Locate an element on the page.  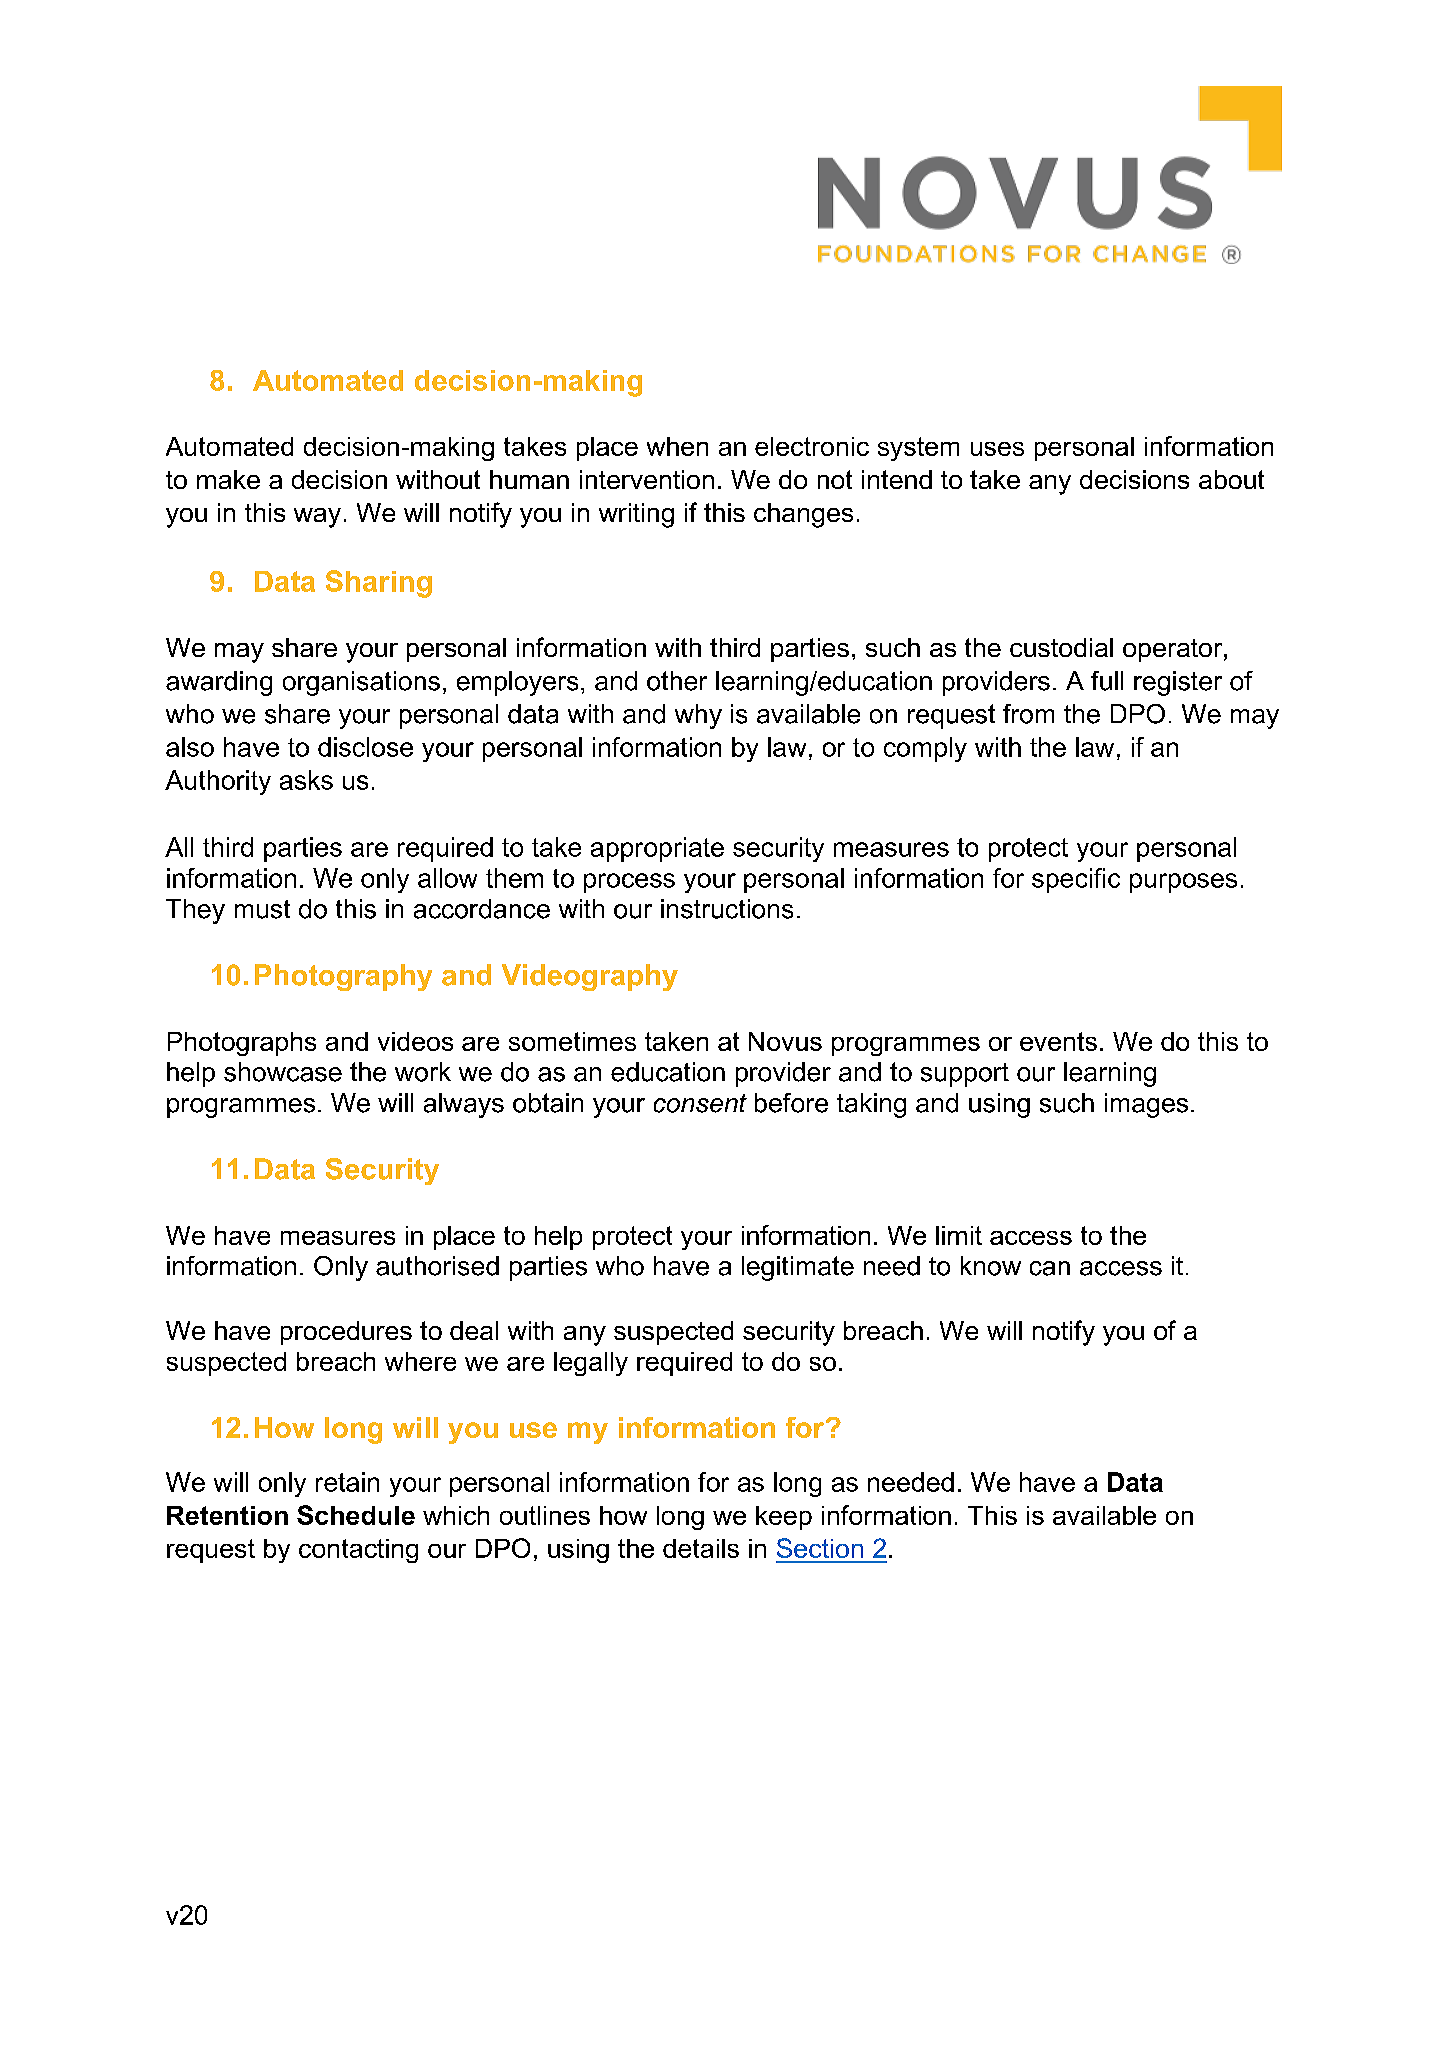
Schedule is located at coordinates (356, 1515).
